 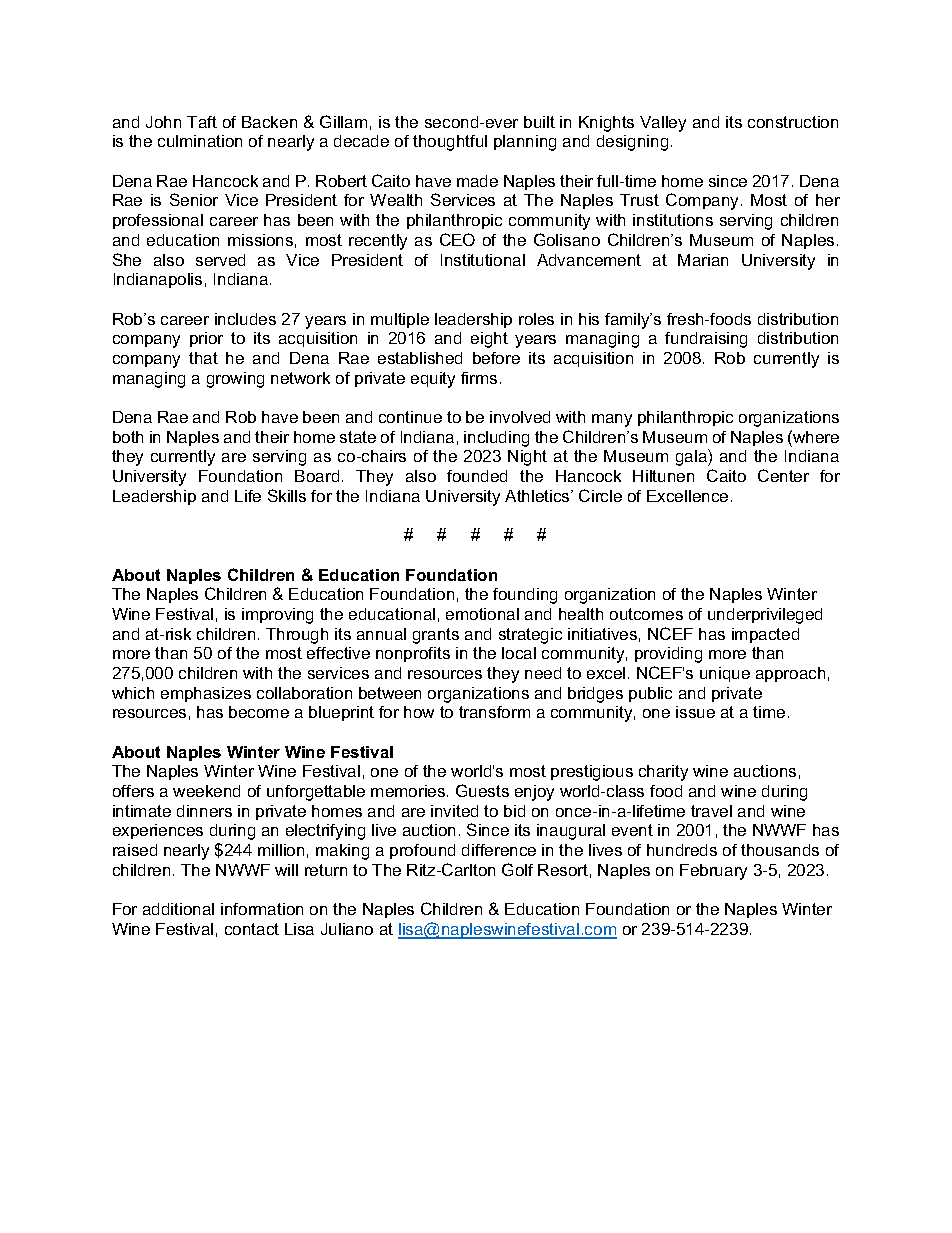 What do you see at coordinates (200, 141) in the document?
I see `culmination` at bounding box center [200, 141].
